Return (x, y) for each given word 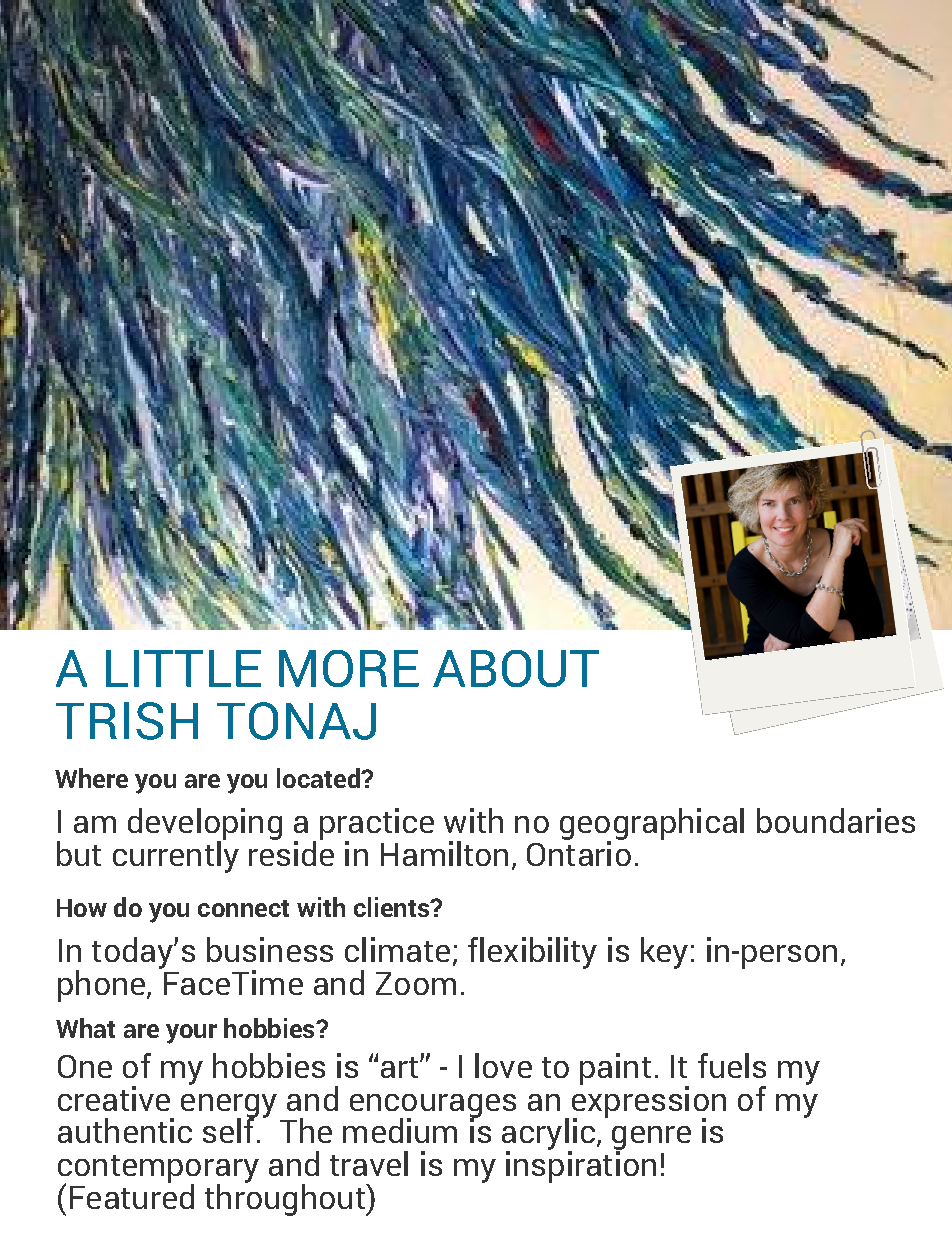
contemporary (158, 1170)
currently (176, 855)
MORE (349, 668)
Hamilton (444, 853)
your (191, 1034)
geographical (652, 825)
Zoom (416, 983)
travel (369, 1163)
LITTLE (183, 668)
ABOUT (516, 668)
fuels (732, 1065)
